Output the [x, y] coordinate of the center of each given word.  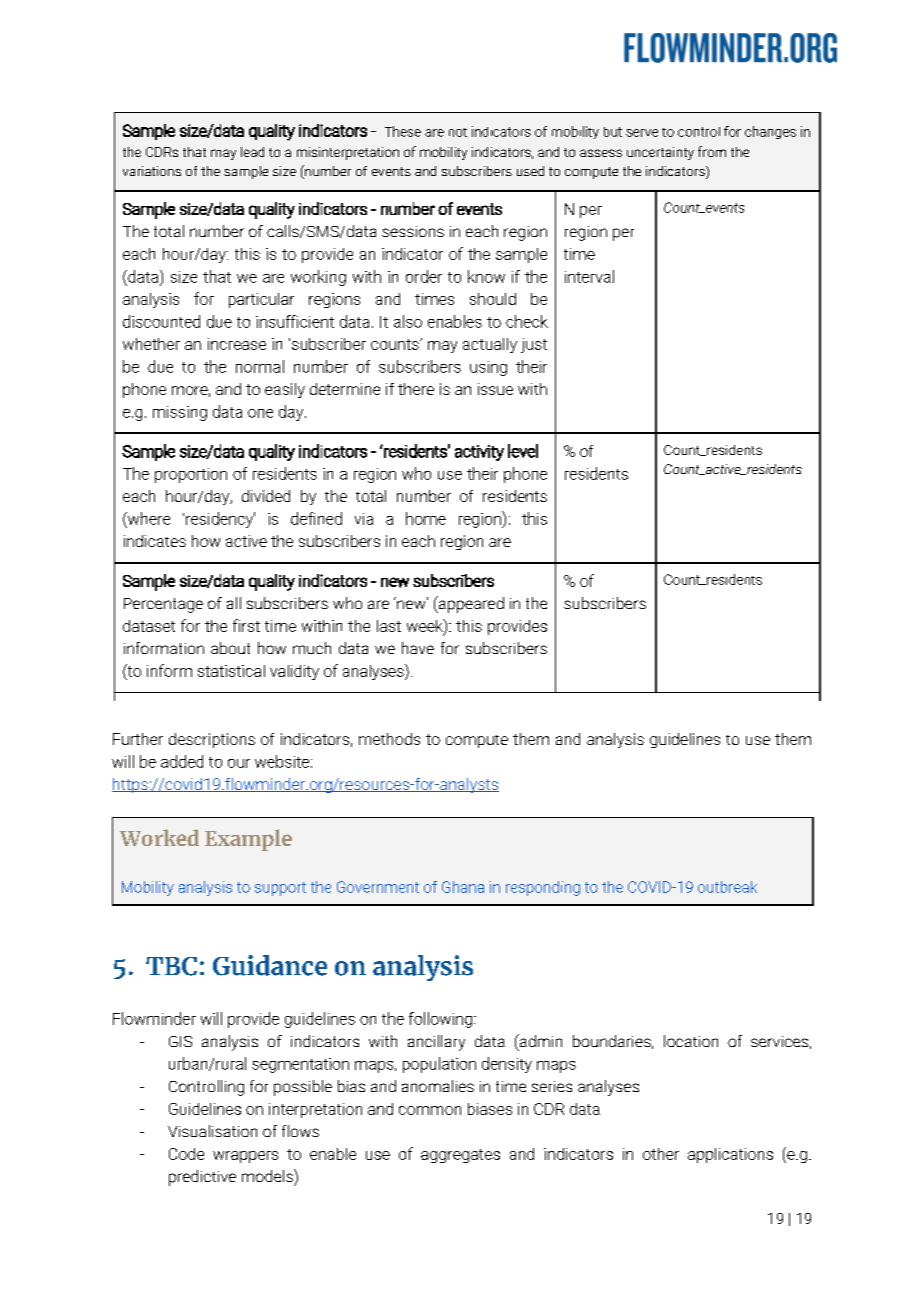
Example [248, 840]
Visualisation [212, 1131]
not [458, 132]
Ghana [463, 887]
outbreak [727, 887]
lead [252, 152]
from [712, 151]
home [426, 518]
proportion [191, 475]
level [523, 451]
